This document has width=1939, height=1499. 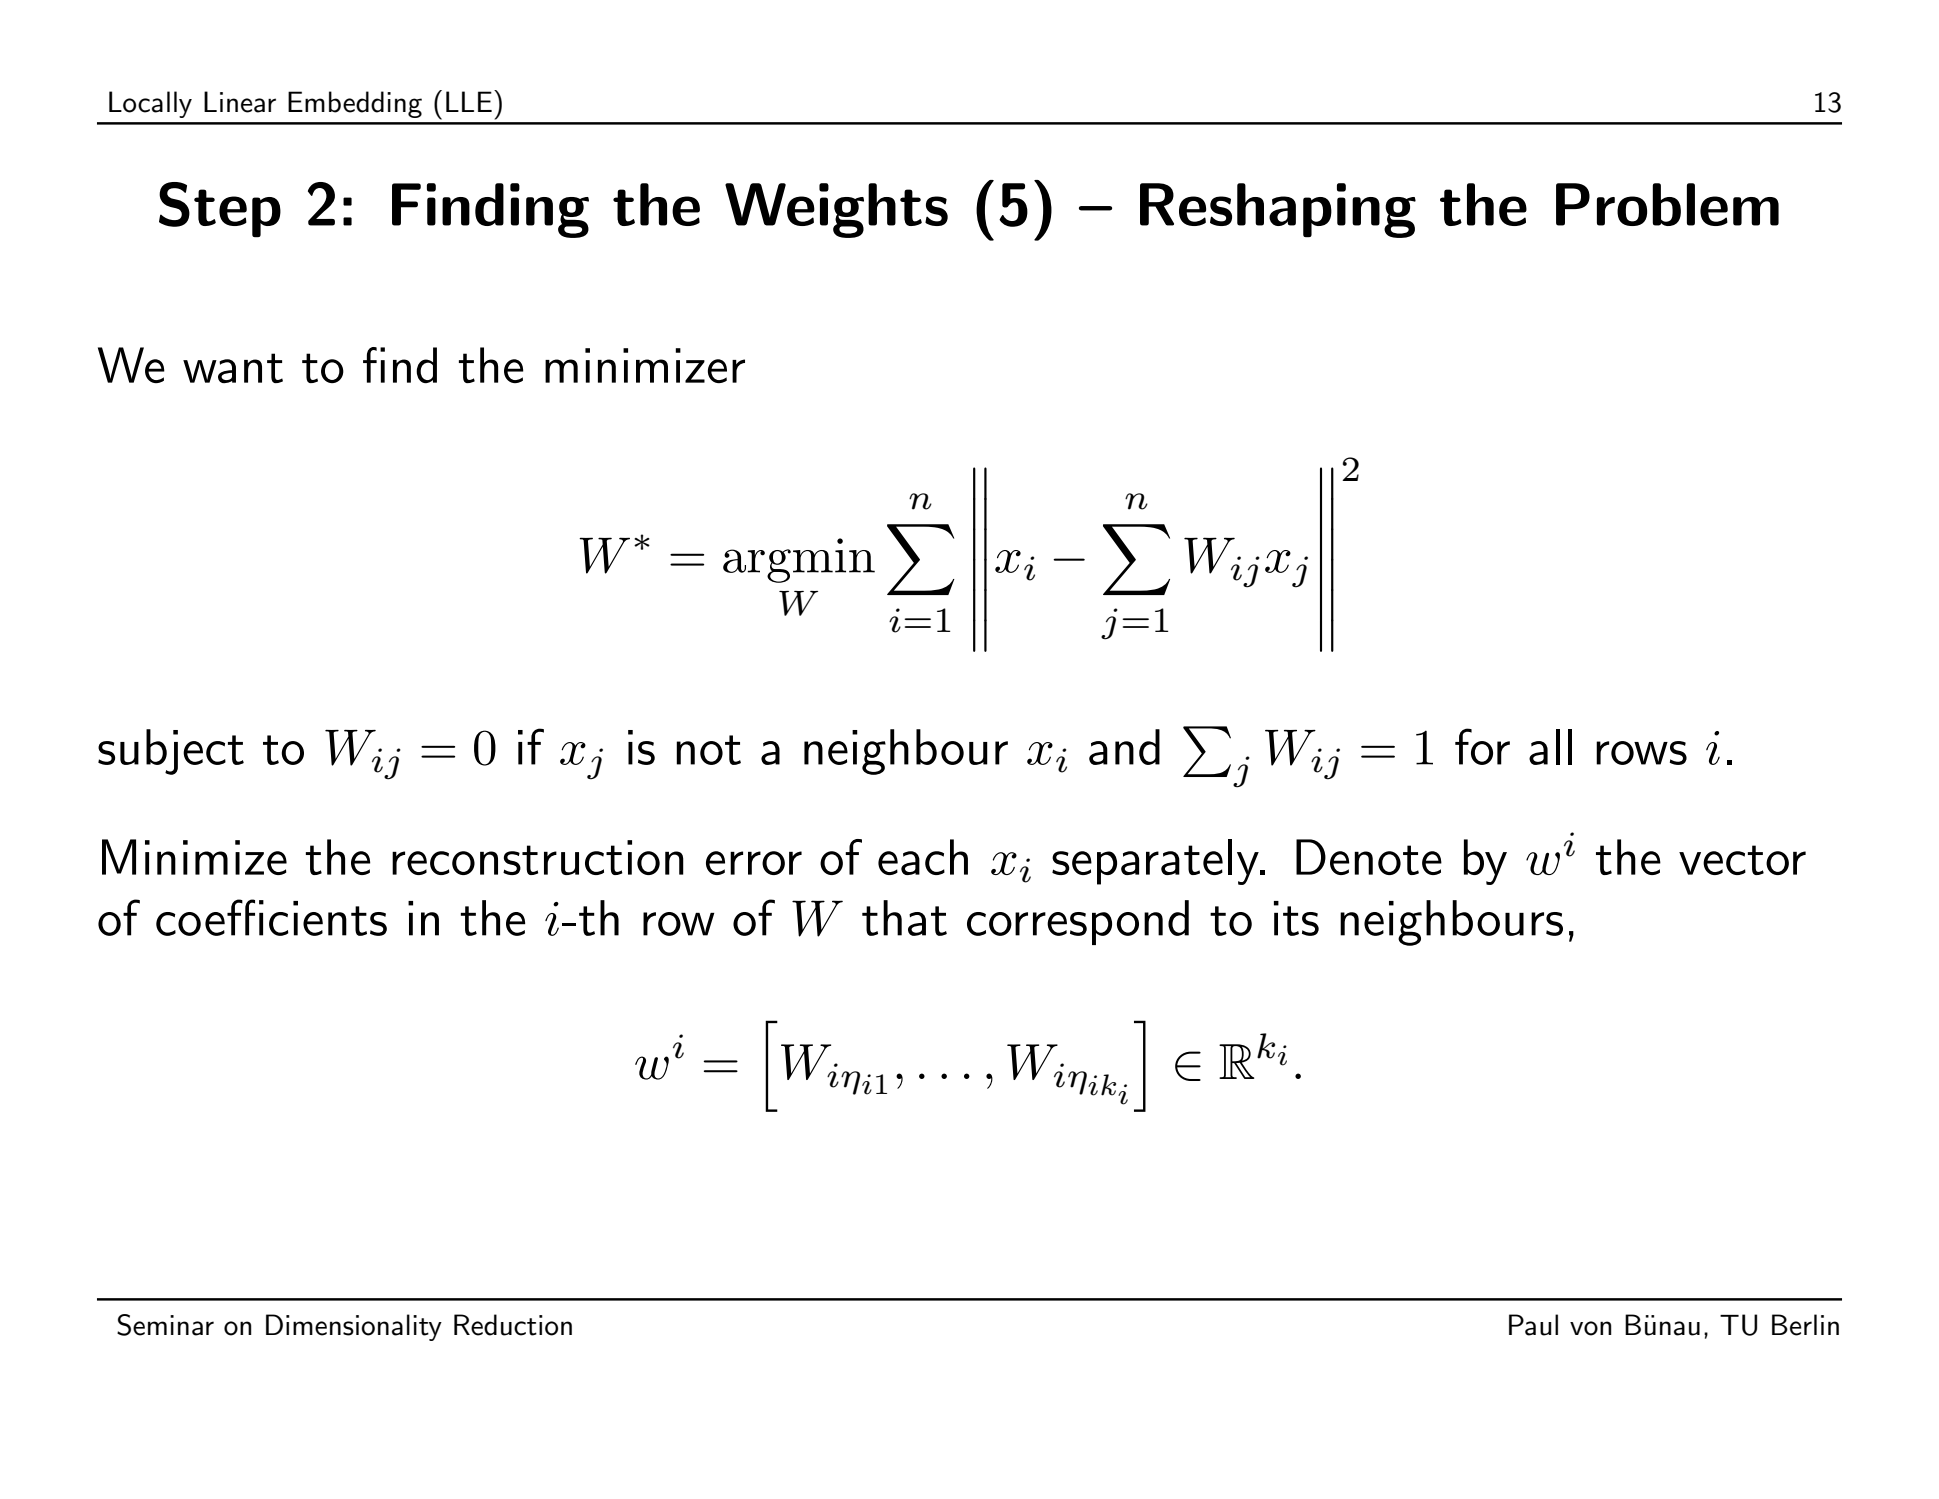 What do you see at coordinates (1078, 922) in the document?
I see `correspond` at bounding box center [1078, 922].
